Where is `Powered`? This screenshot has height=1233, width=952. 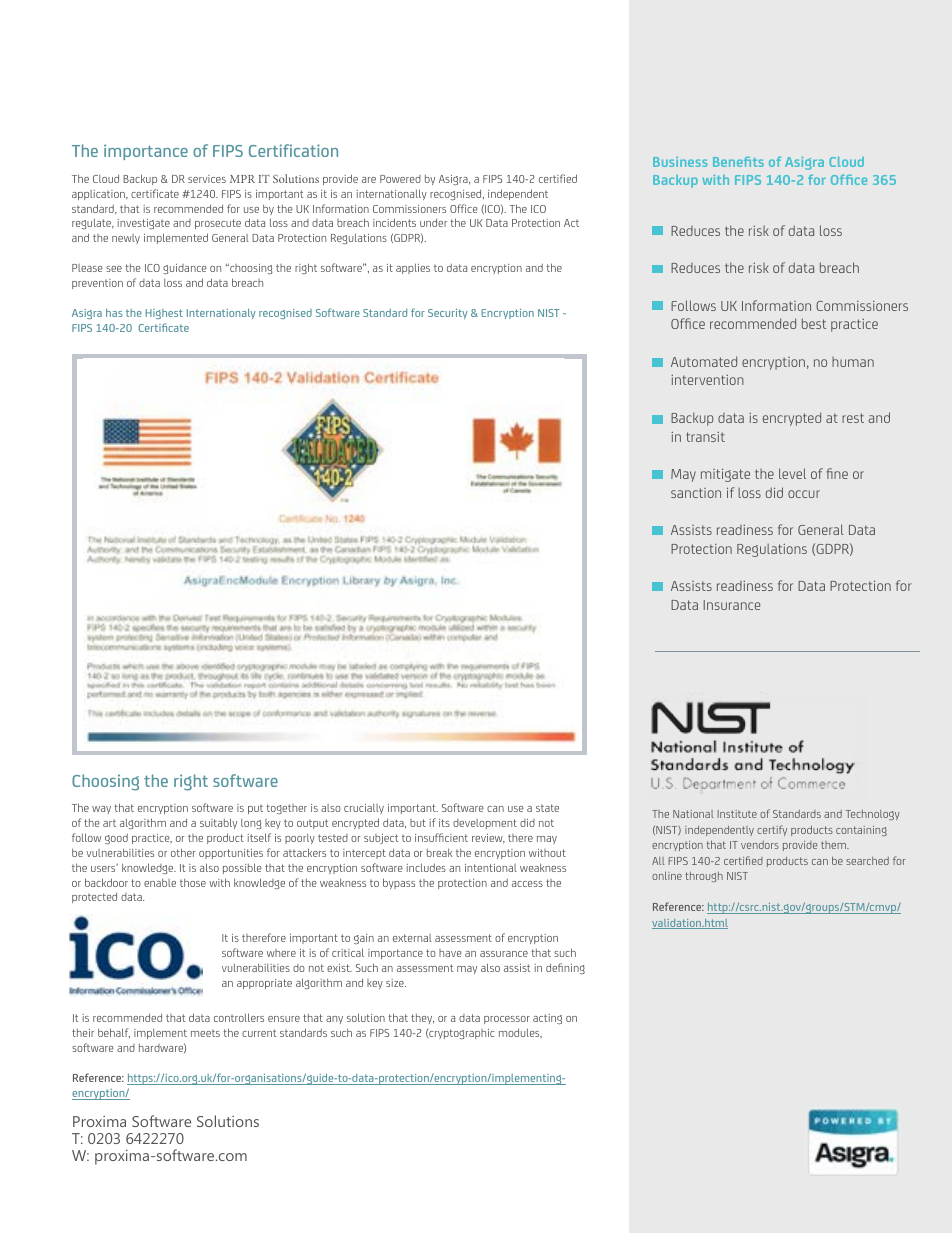
Powered is located at coordinates (400, 179).
